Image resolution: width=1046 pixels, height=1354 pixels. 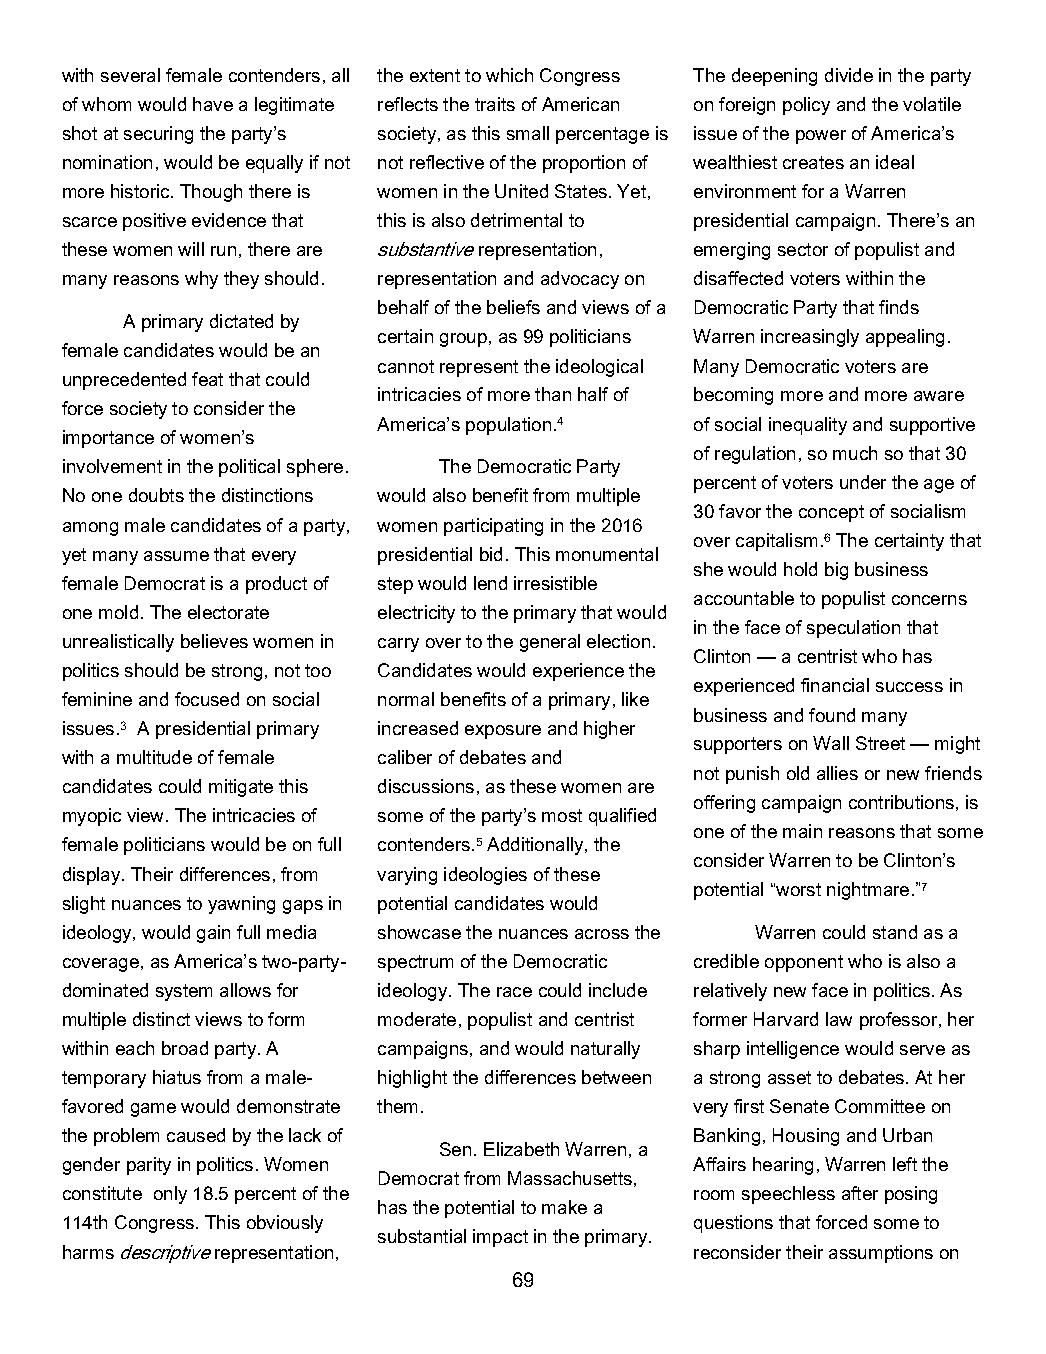 I want to click on doubts, so click(x=156, y=495).
